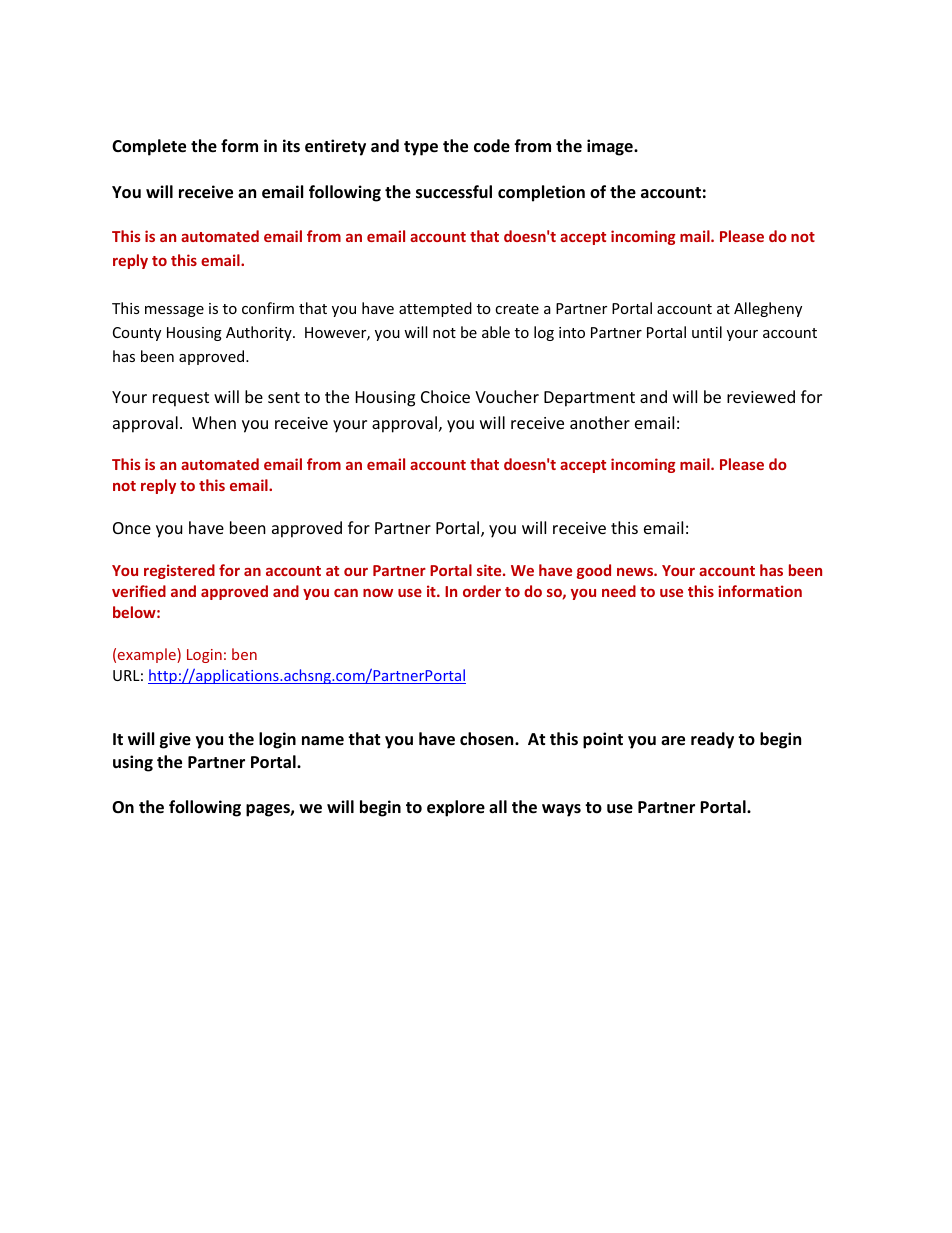 Image resolution: width=952 pixels, height=1233 pixels. Describe the element at coordinates (456, 808) in the screenshot. I see `explore` at that location.
